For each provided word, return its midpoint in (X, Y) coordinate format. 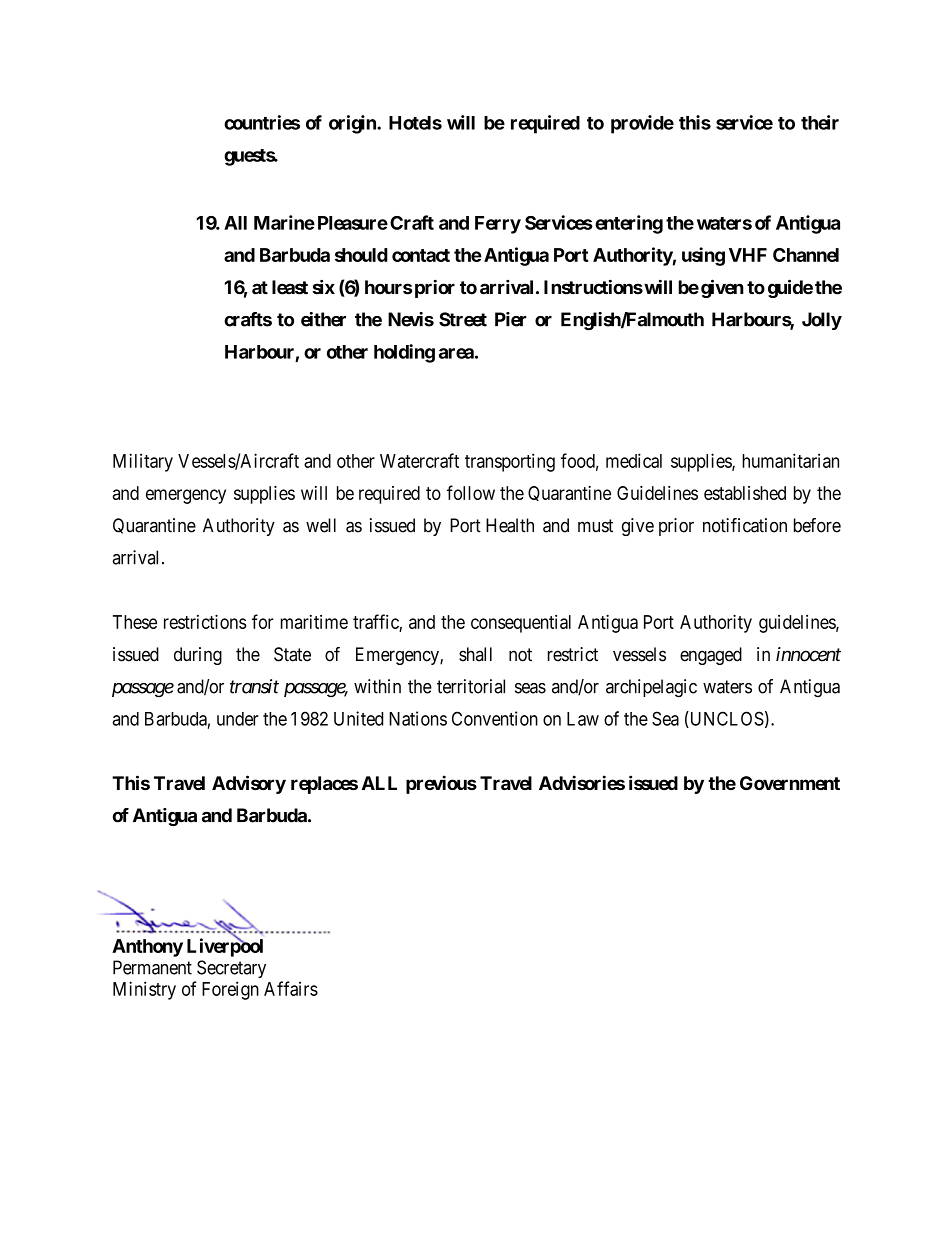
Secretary (231, 969)
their (820, 122)
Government (790, 783)
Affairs (291, 988)
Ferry (498, 225)
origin (353, 124)
